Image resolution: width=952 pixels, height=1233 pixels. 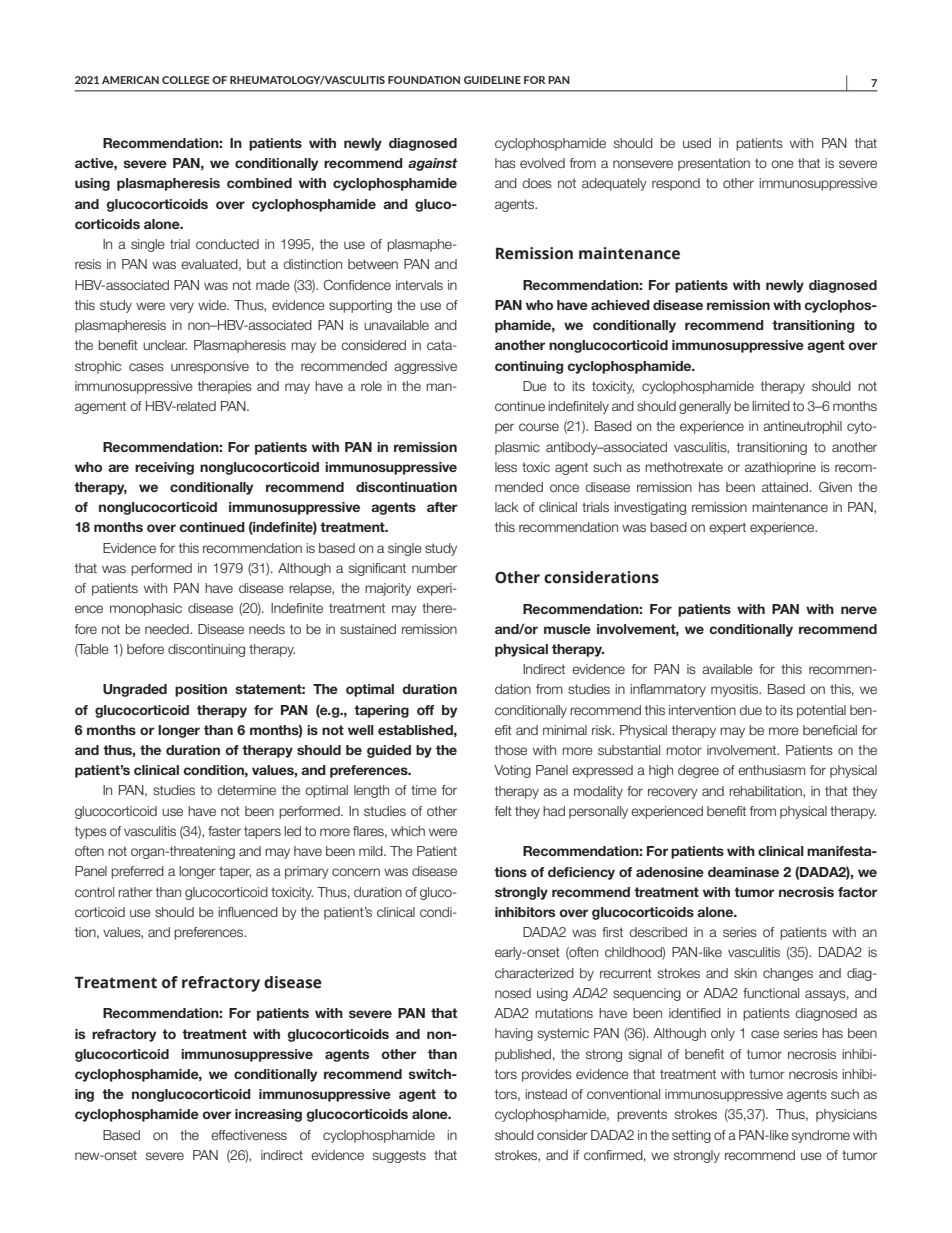 What do you see at coordinates (425, 367) in the document?
I see `aggressive` at bounding box center [425, 367].
